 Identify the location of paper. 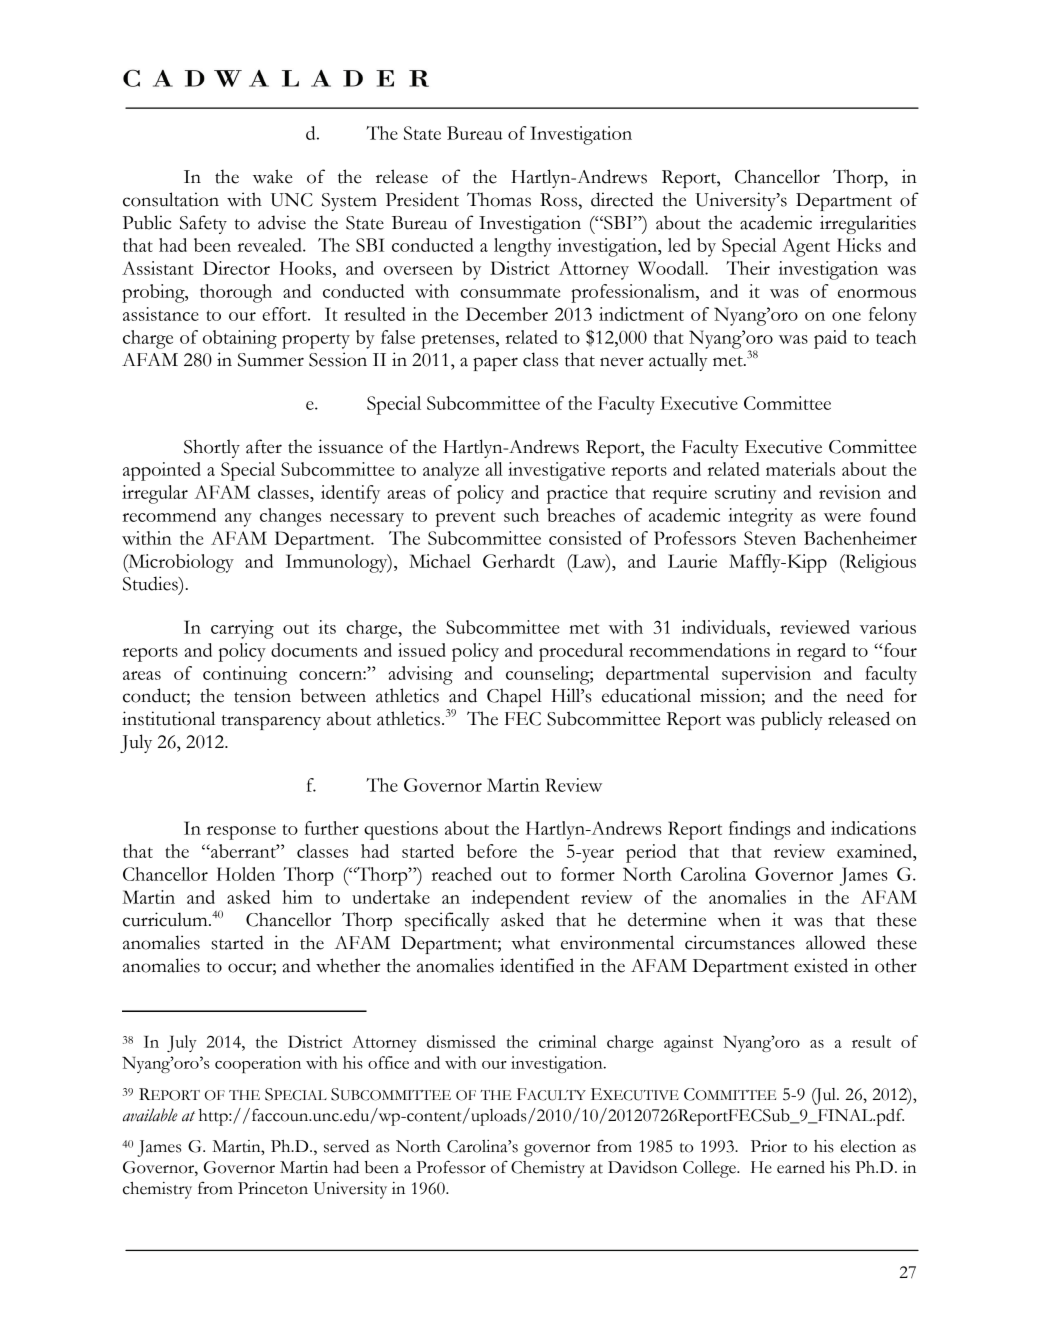
(495, 364).
